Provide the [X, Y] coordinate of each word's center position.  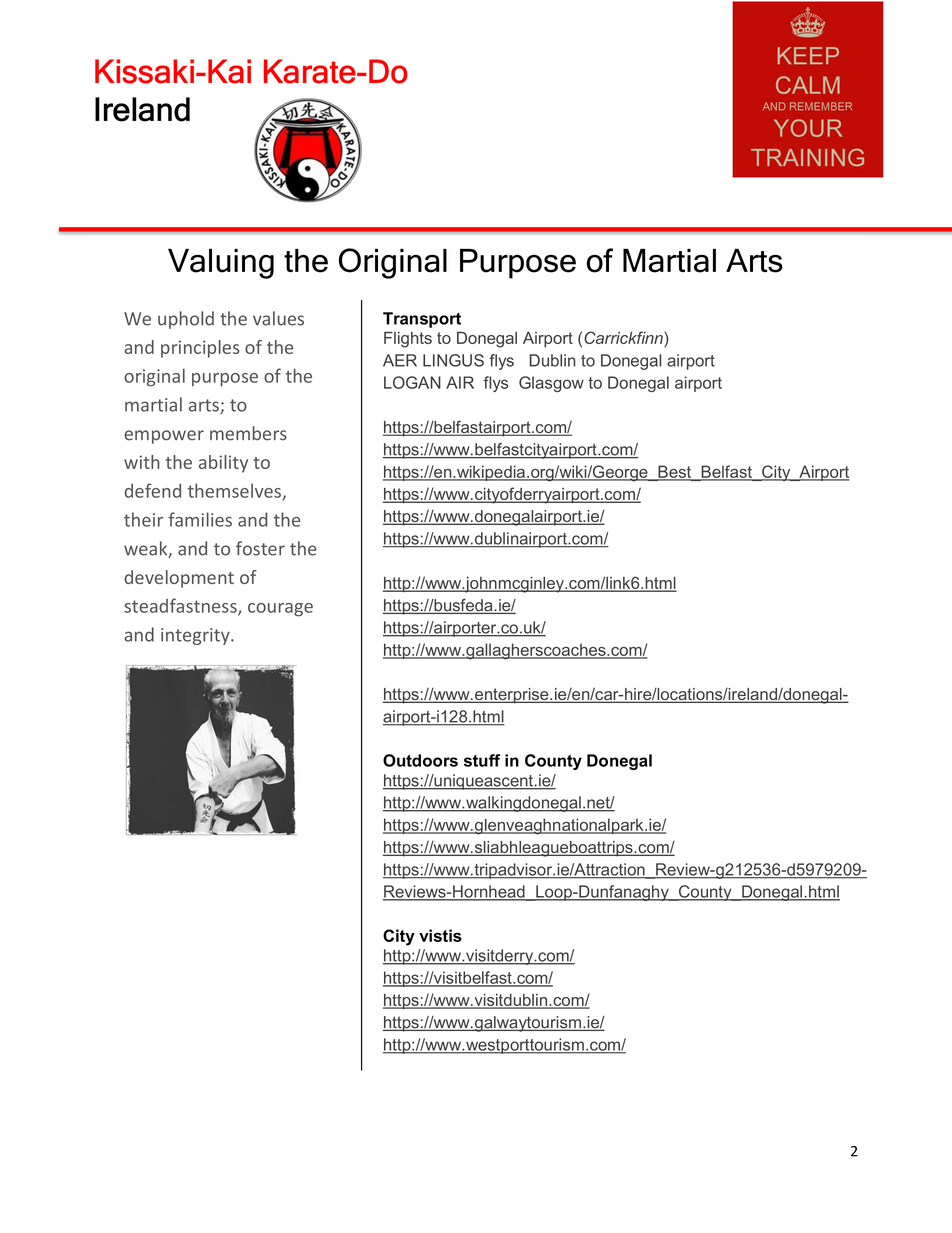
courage [280, 610]
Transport [422, 320]
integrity [196, 636]
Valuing [221, 264]
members [248, 433]
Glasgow [551, 384]
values [278, 318]
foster [260, 548]
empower [164, 437]
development [179, 579]
